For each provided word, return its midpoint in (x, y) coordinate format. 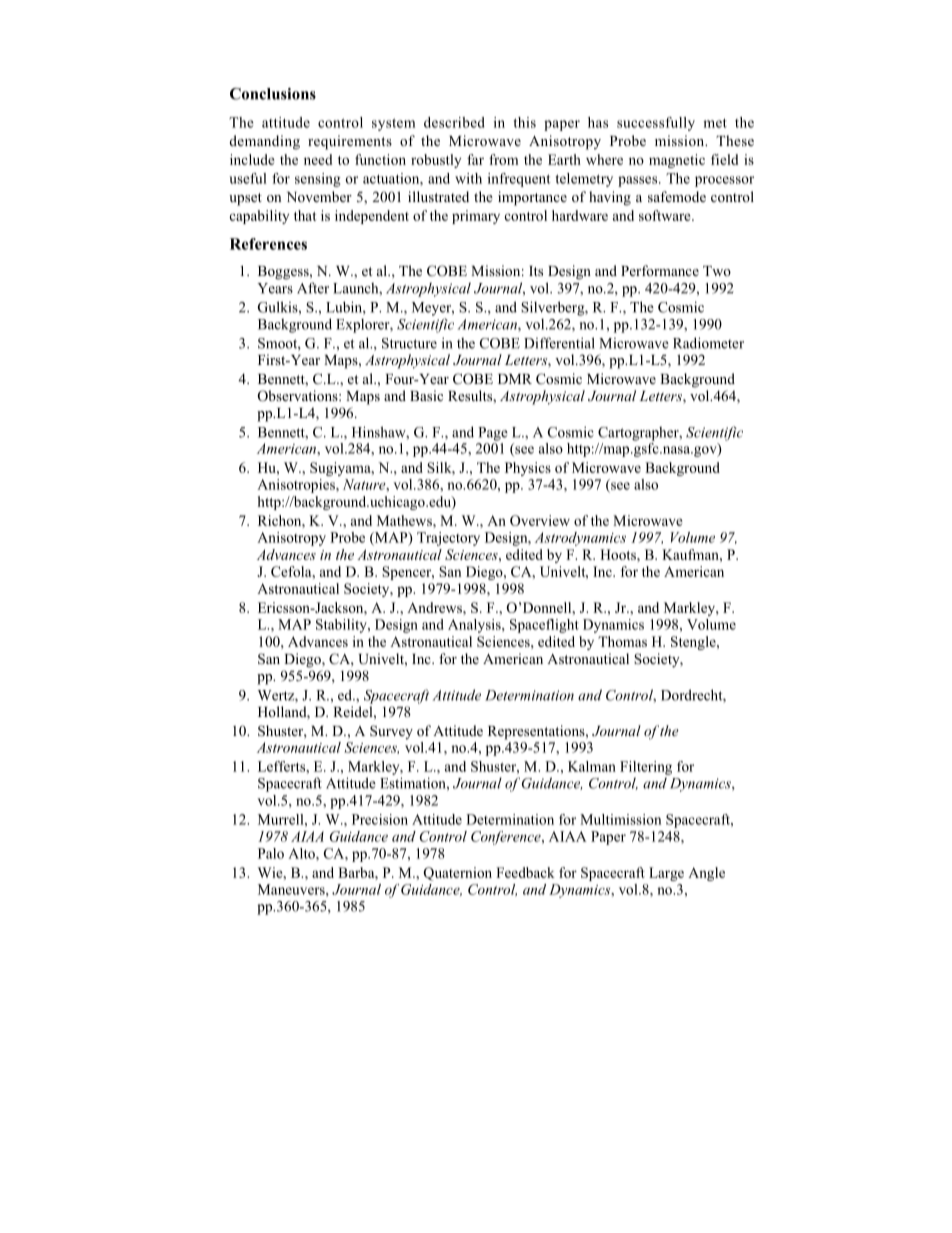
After (313, 288)
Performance (660, 270)
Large (666, 874)
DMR (515, 379)
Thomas (622, 641)
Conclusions (273, 94)
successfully (656, 124)
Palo (271, 853)
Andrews (435, 607)
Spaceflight (544, 626)
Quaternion (457, 874)
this (525, 122)
